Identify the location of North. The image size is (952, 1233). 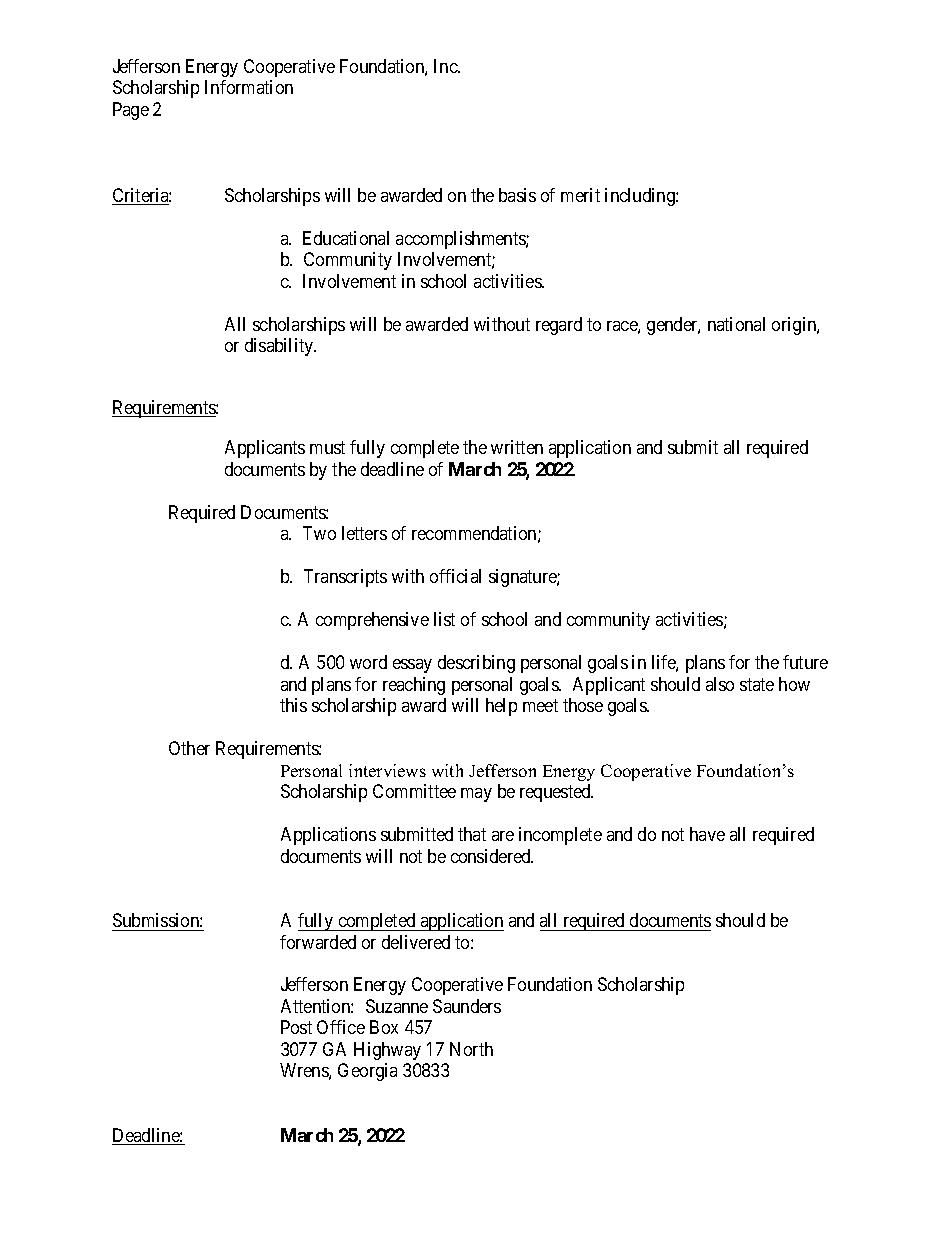
(471, 1049).
